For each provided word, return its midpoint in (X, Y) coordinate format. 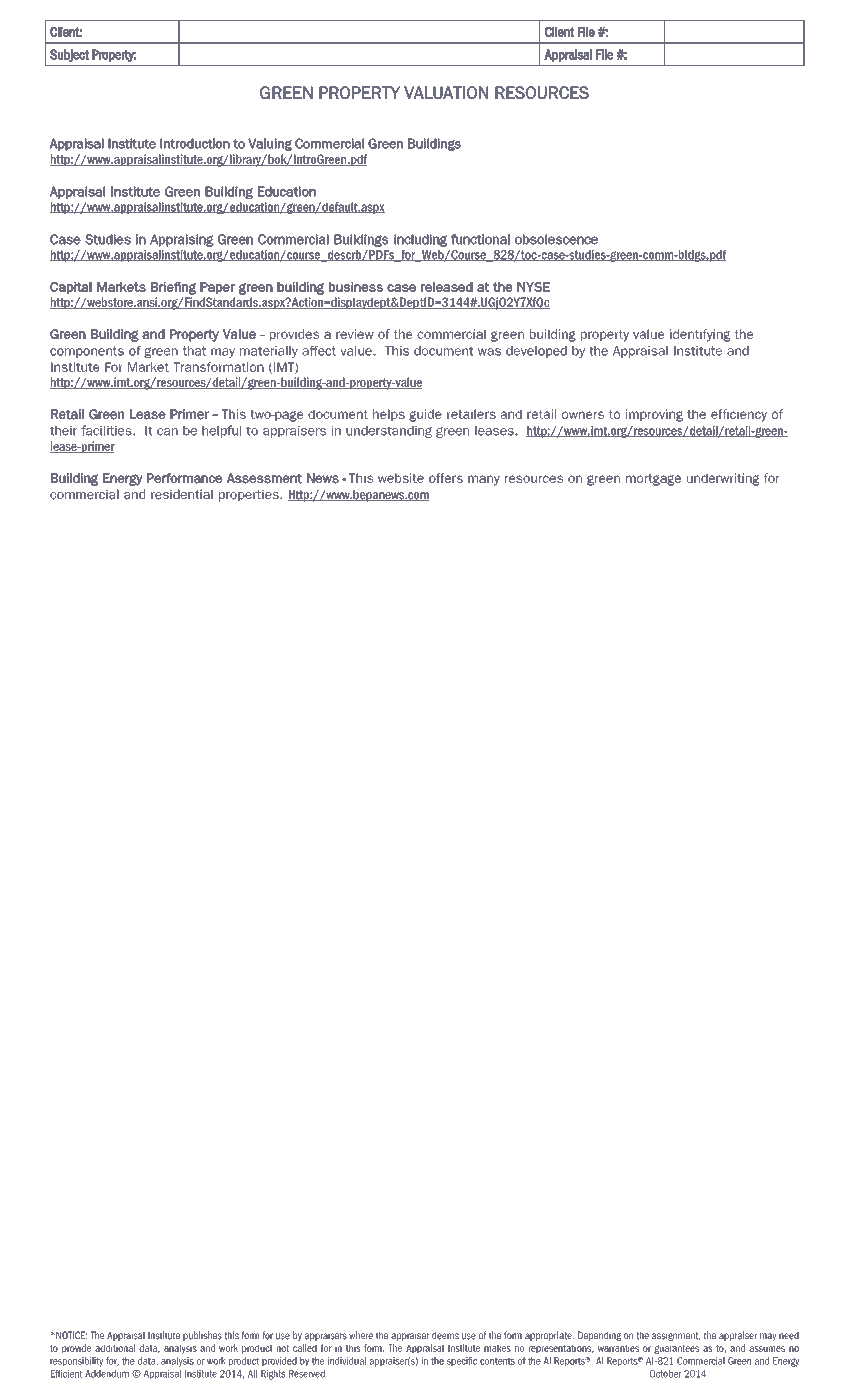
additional (115, 1348)
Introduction (195, 143)
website (401, 478)
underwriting (723, 479)
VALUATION (446, 92)
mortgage (653, 480)
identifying (700, 335)
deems (445, 1335)
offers (446, 478)
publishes (202, 1336)
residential (182, 494)
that (194, 351)
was (489, 352)
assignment (676, 1336)
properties (250, 495)
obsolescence (556, 239)
